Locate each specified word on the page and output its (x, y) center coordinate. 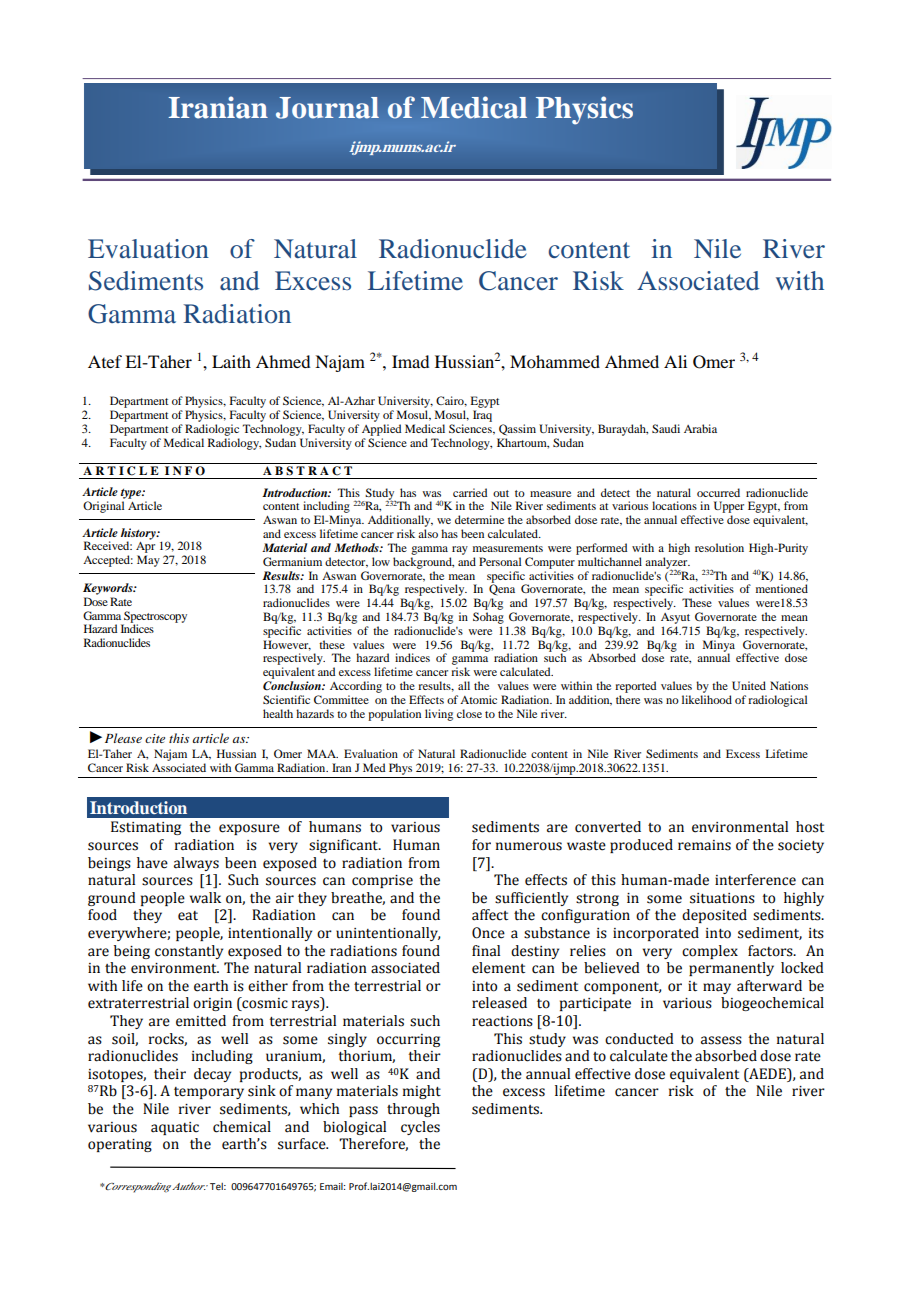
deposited (714, 916)
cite (155, 738)
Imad (410, 361)
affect (490, 915)
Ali (675, 361)
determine (479, 519)
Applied (381, 430)
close (469, 713)
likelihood (707, 699)
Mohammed (555, 361)
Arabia (700, 428)
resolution (719, 547)
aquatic (175, 1128)
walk (205, 898)
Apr (145, 549)
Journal (327, 108)
